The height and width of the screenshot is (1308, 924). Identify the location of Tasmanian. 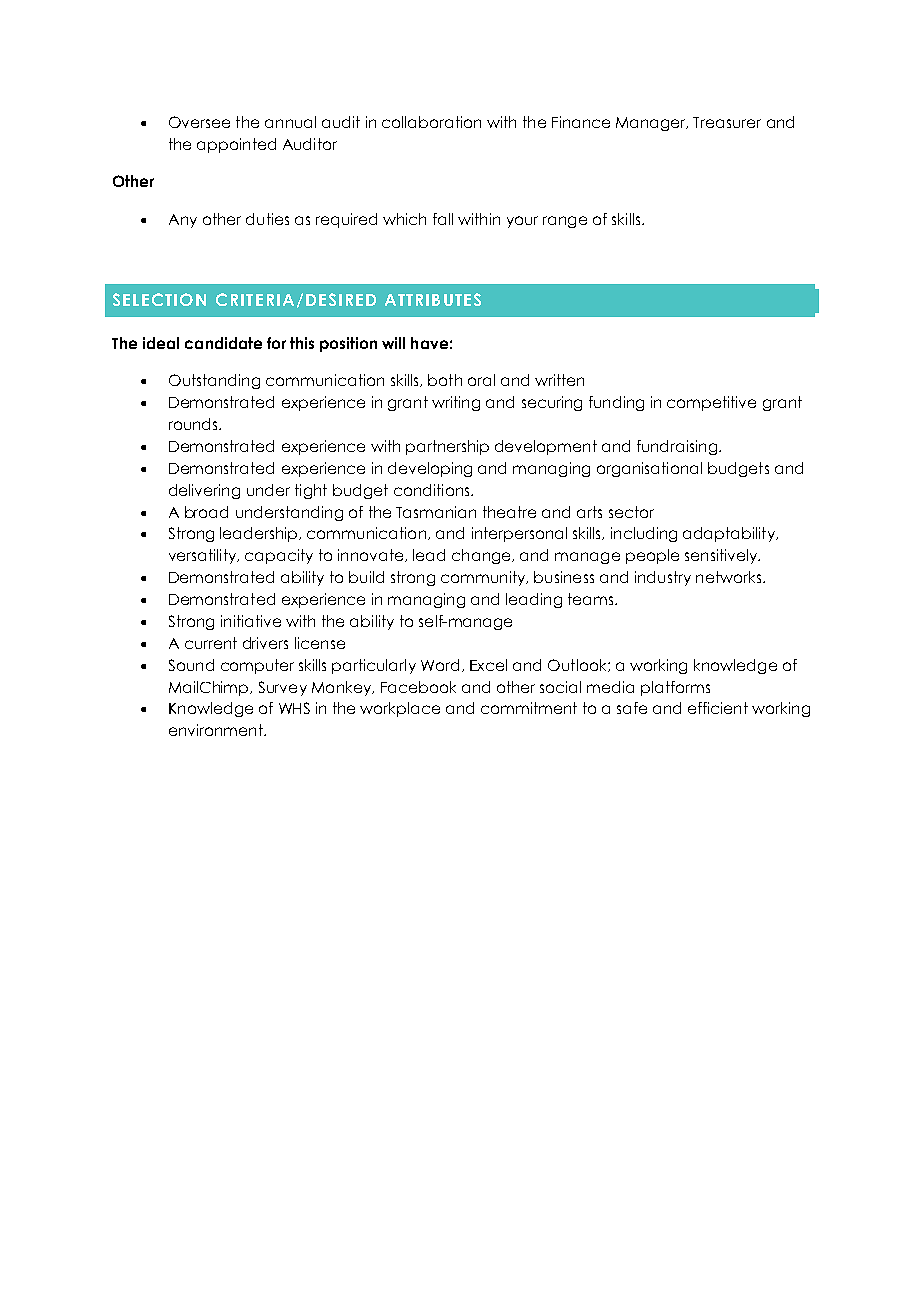
(436, 512).
